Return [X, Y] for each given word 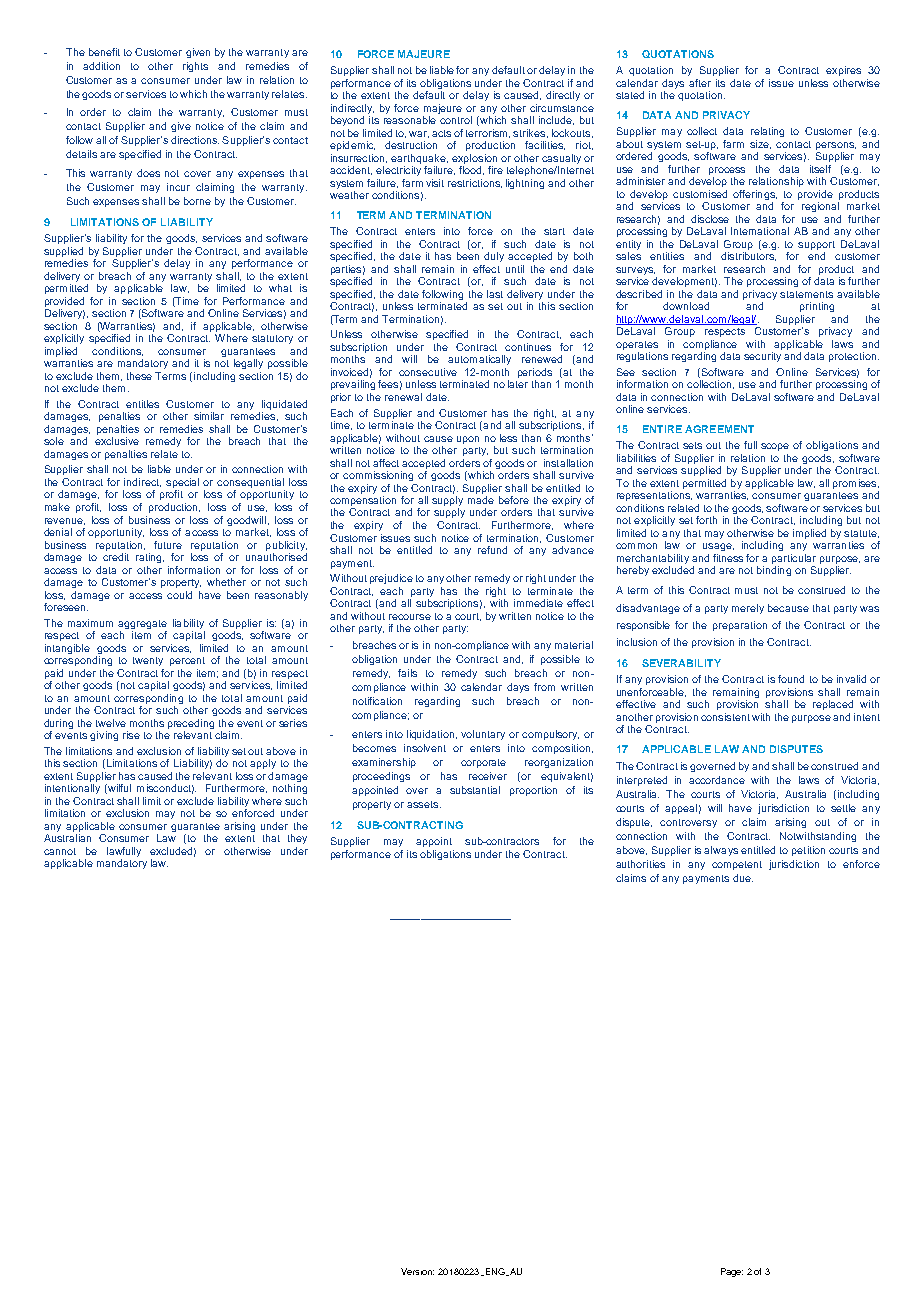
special [182, 484]
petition [808, 851]
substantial [475, 790]
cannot [60, 851]
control [456, 120]
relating [767, 132]
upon [468, 440]
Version [417, 1271]
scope [775, 447]
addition [101, 66]
